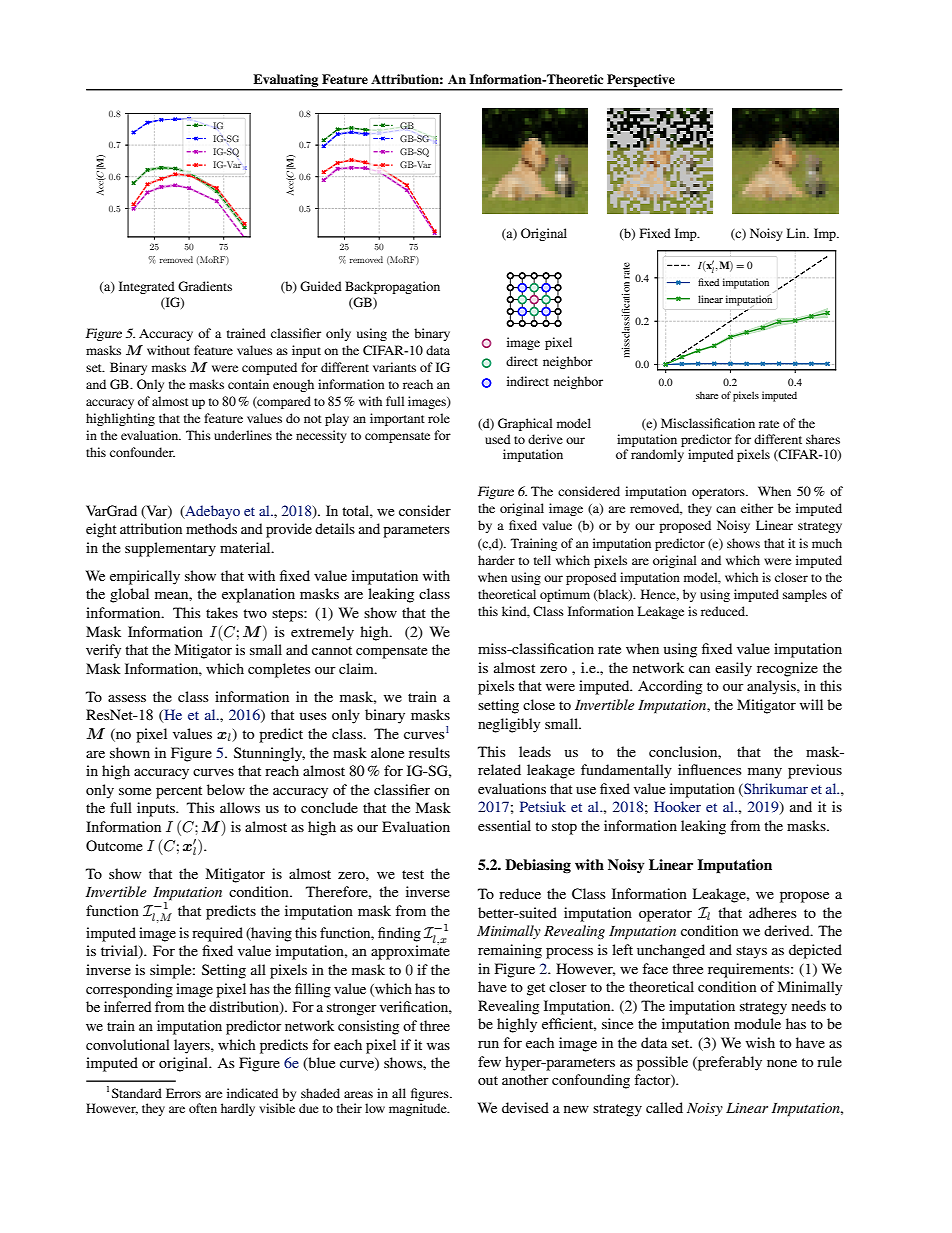  What do you see at coordinates (641, 82) in the document?
I see `Perspective` at bounding box center [641, 82].
